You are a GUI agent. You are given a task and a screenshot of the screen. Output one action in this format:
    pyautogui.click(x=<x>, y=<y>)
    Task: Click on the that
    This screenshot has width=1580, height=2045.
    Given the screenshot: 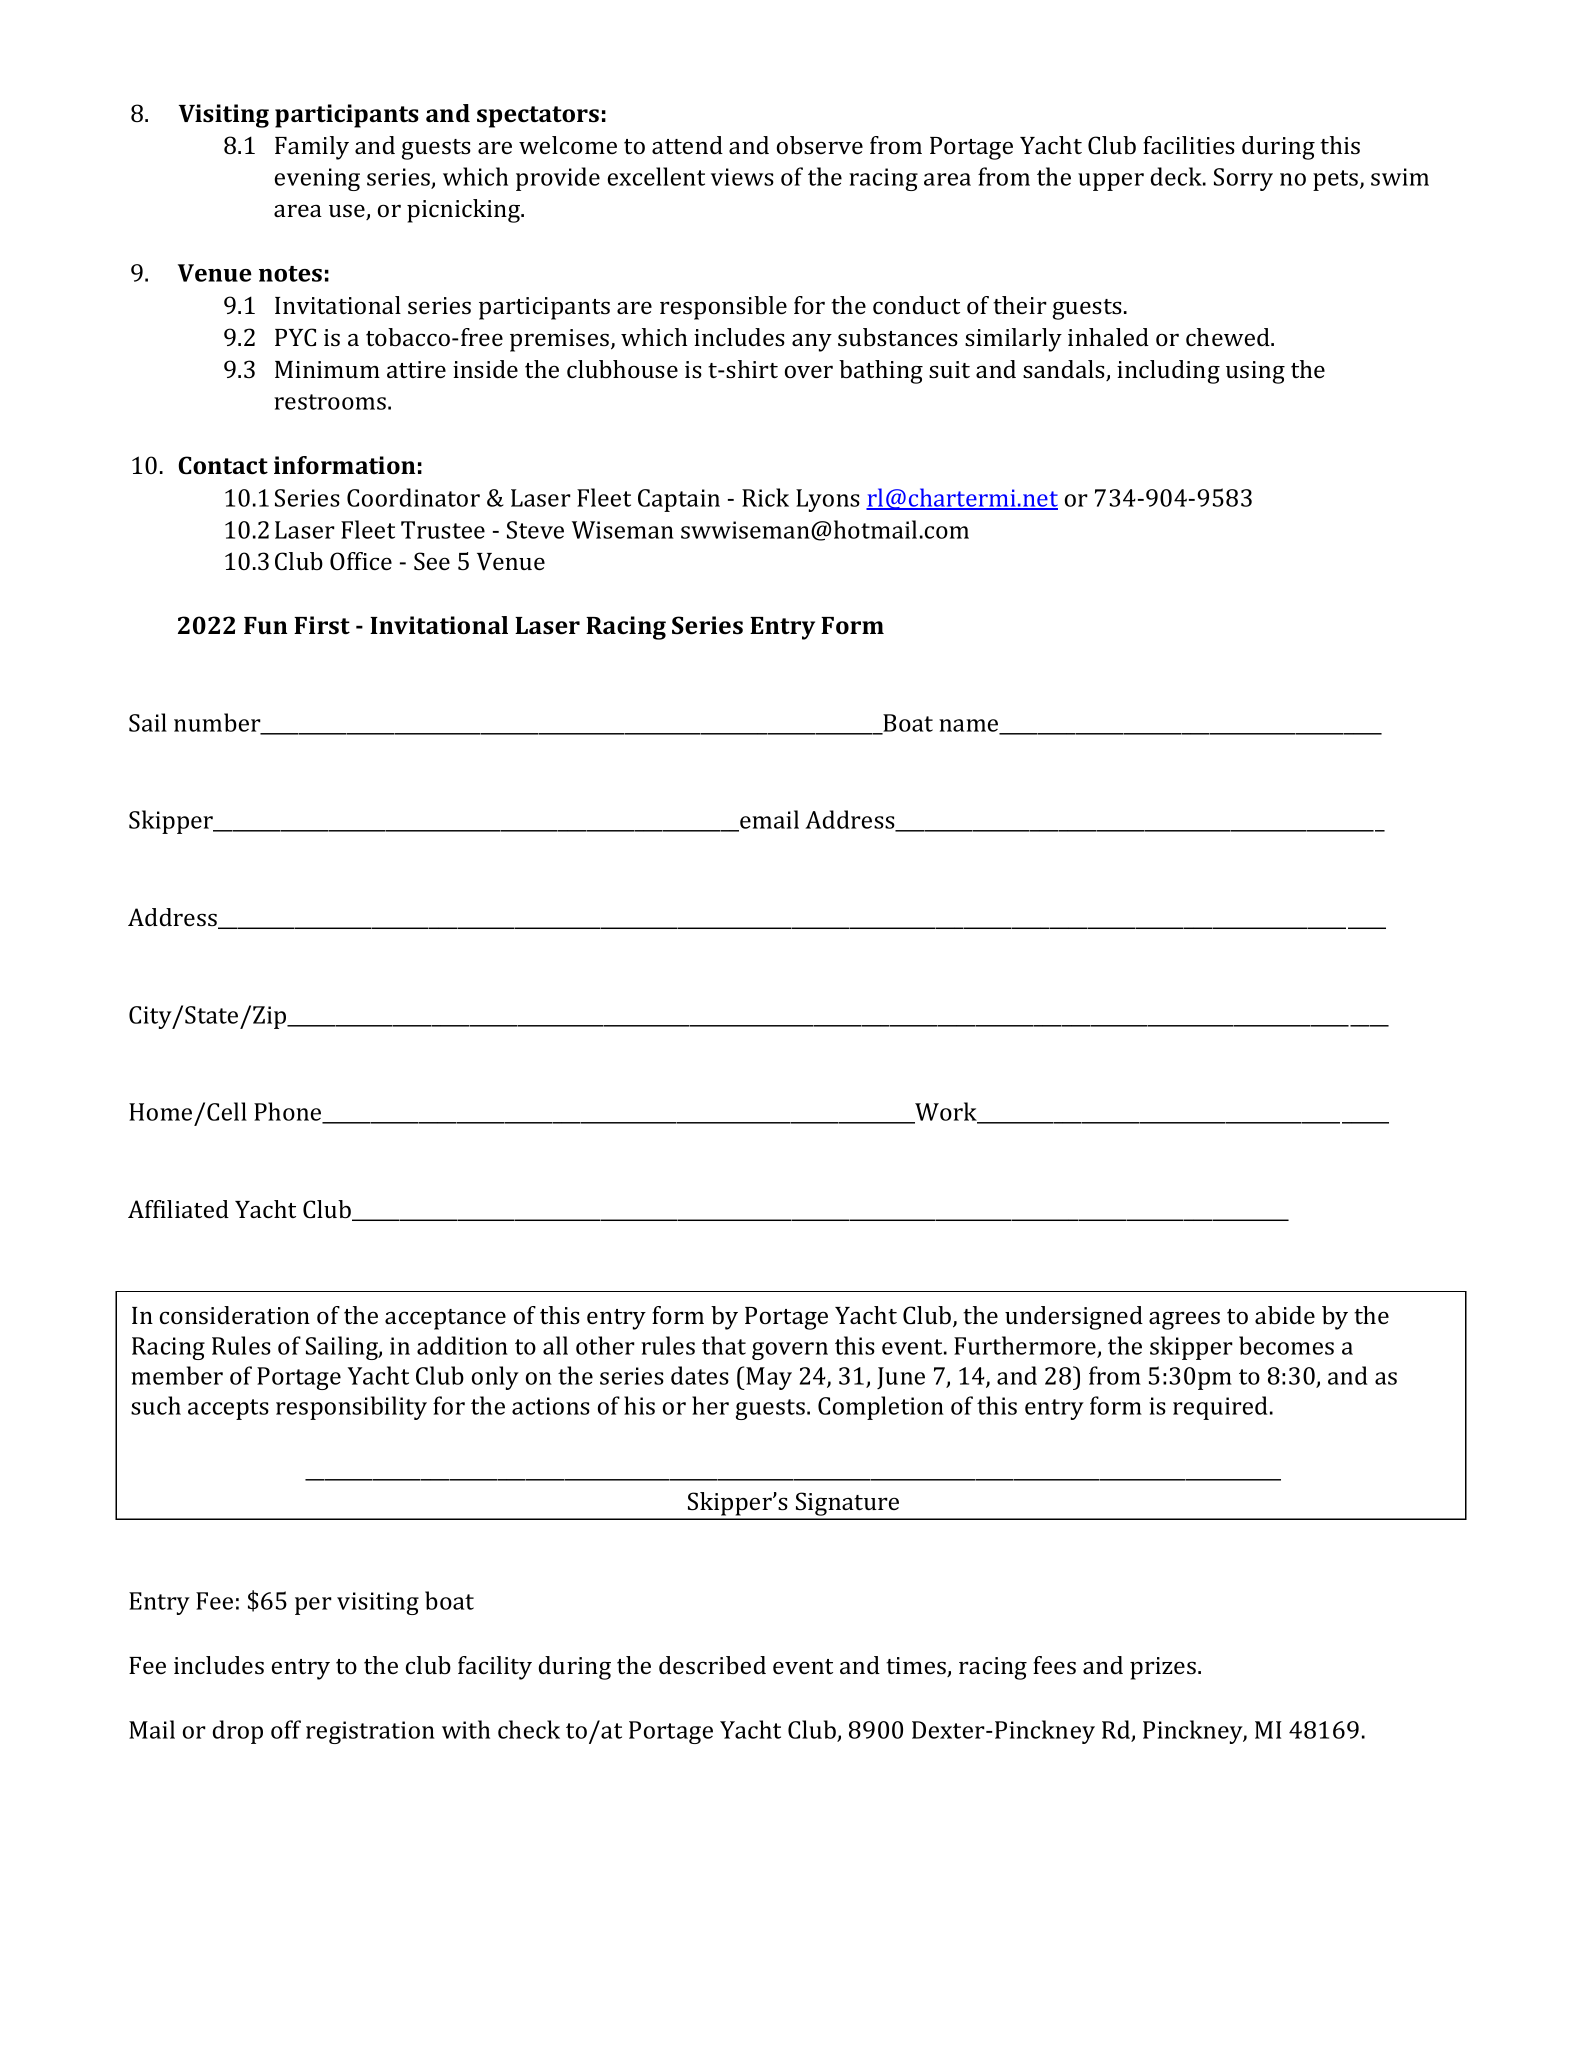 What is the action you would take?
    pyautogui.click(x=724, y=1345)
